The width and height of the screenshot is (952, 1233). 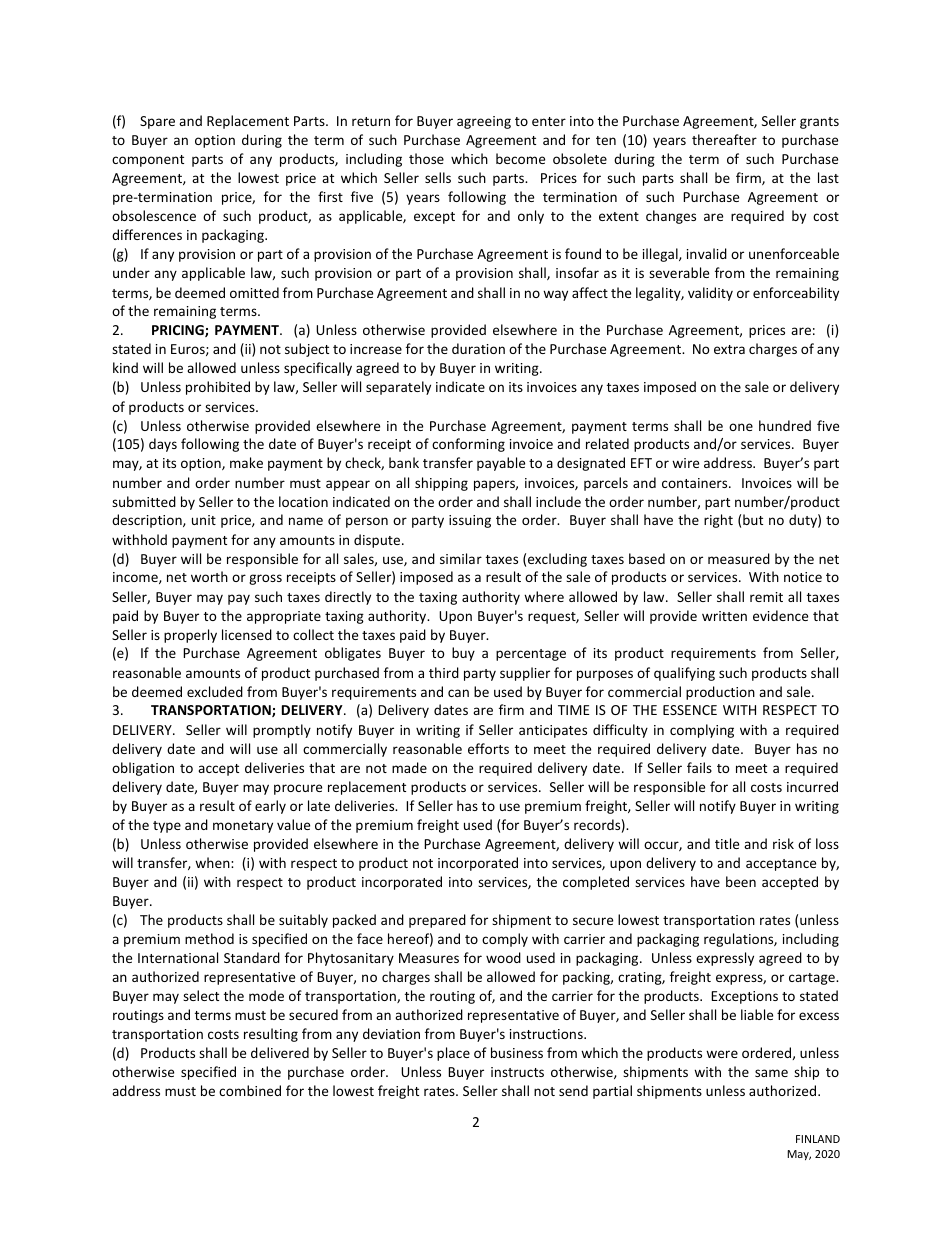 I want to click on extra, so click(x=729, y=349).
